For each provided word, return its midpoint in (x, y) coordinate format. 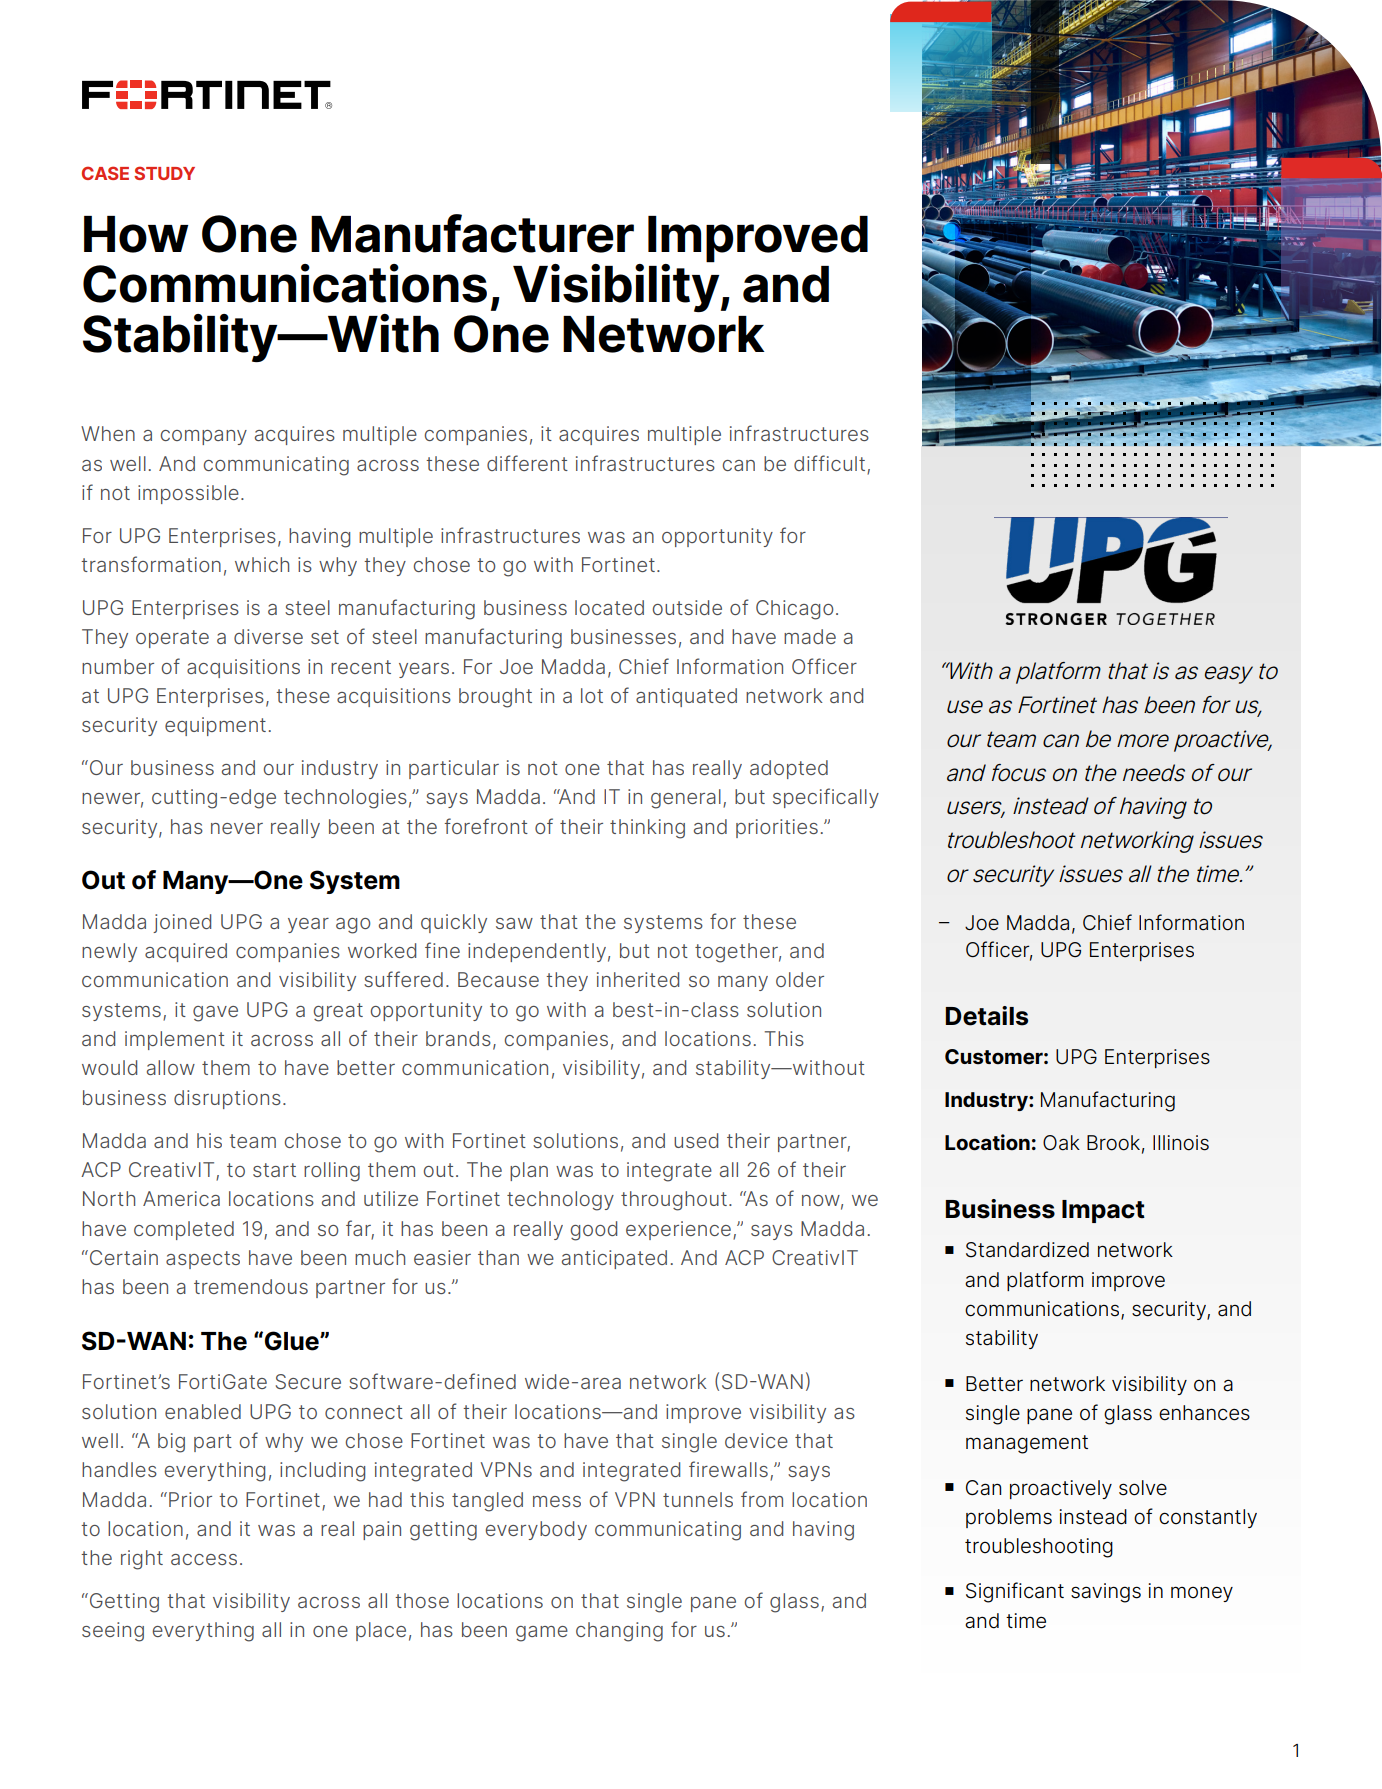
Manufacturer (472, 233)
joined (182, 923)
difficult (829, 463)
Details (986, 1016)
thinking (647, 829)
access (204, 1559)
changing (619, 1632)
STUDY (164, 173)
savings (1106, 1593)
